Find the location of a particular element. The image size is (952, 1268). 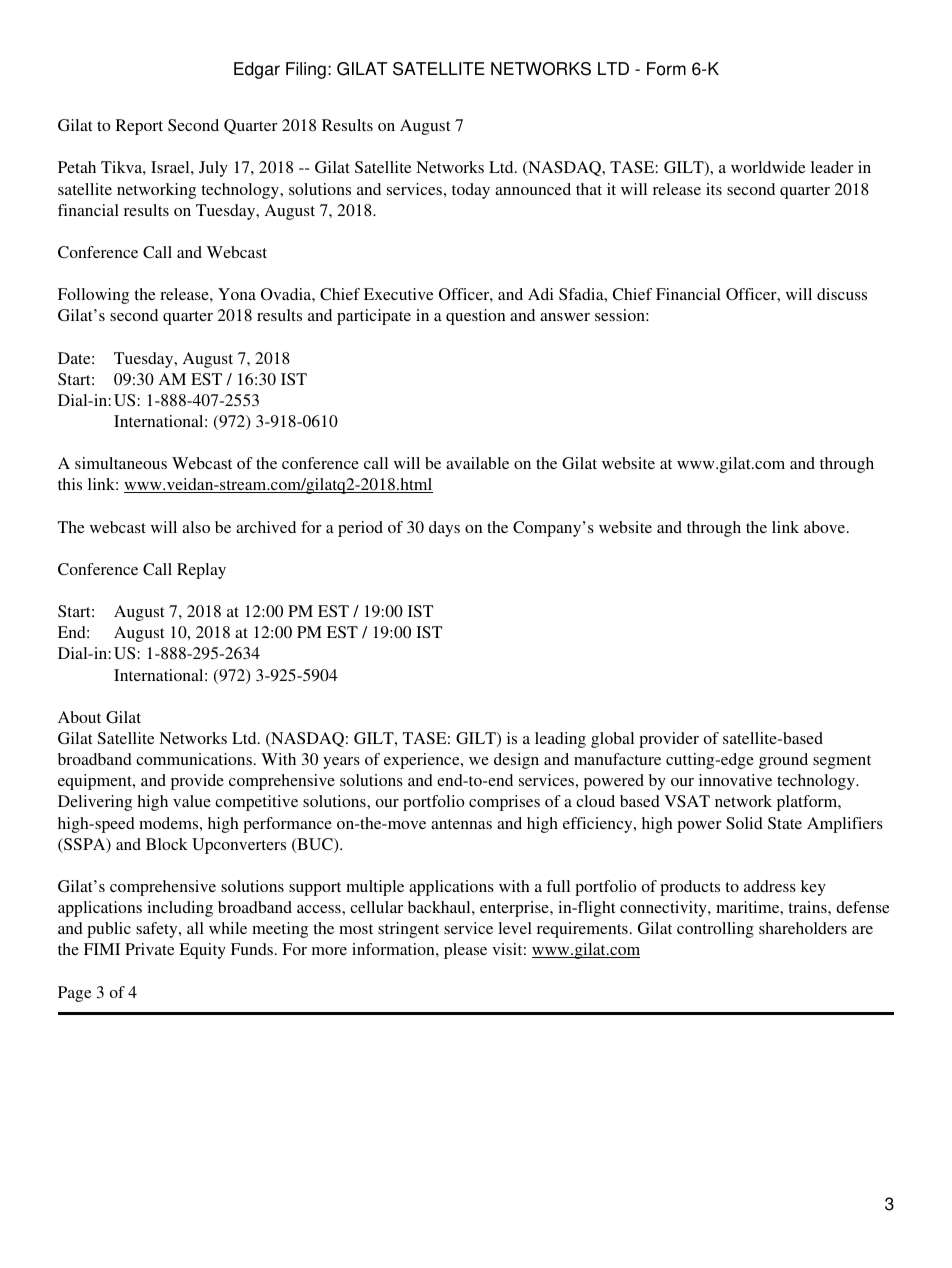

shareholders is located at coordinates (803, 928).
